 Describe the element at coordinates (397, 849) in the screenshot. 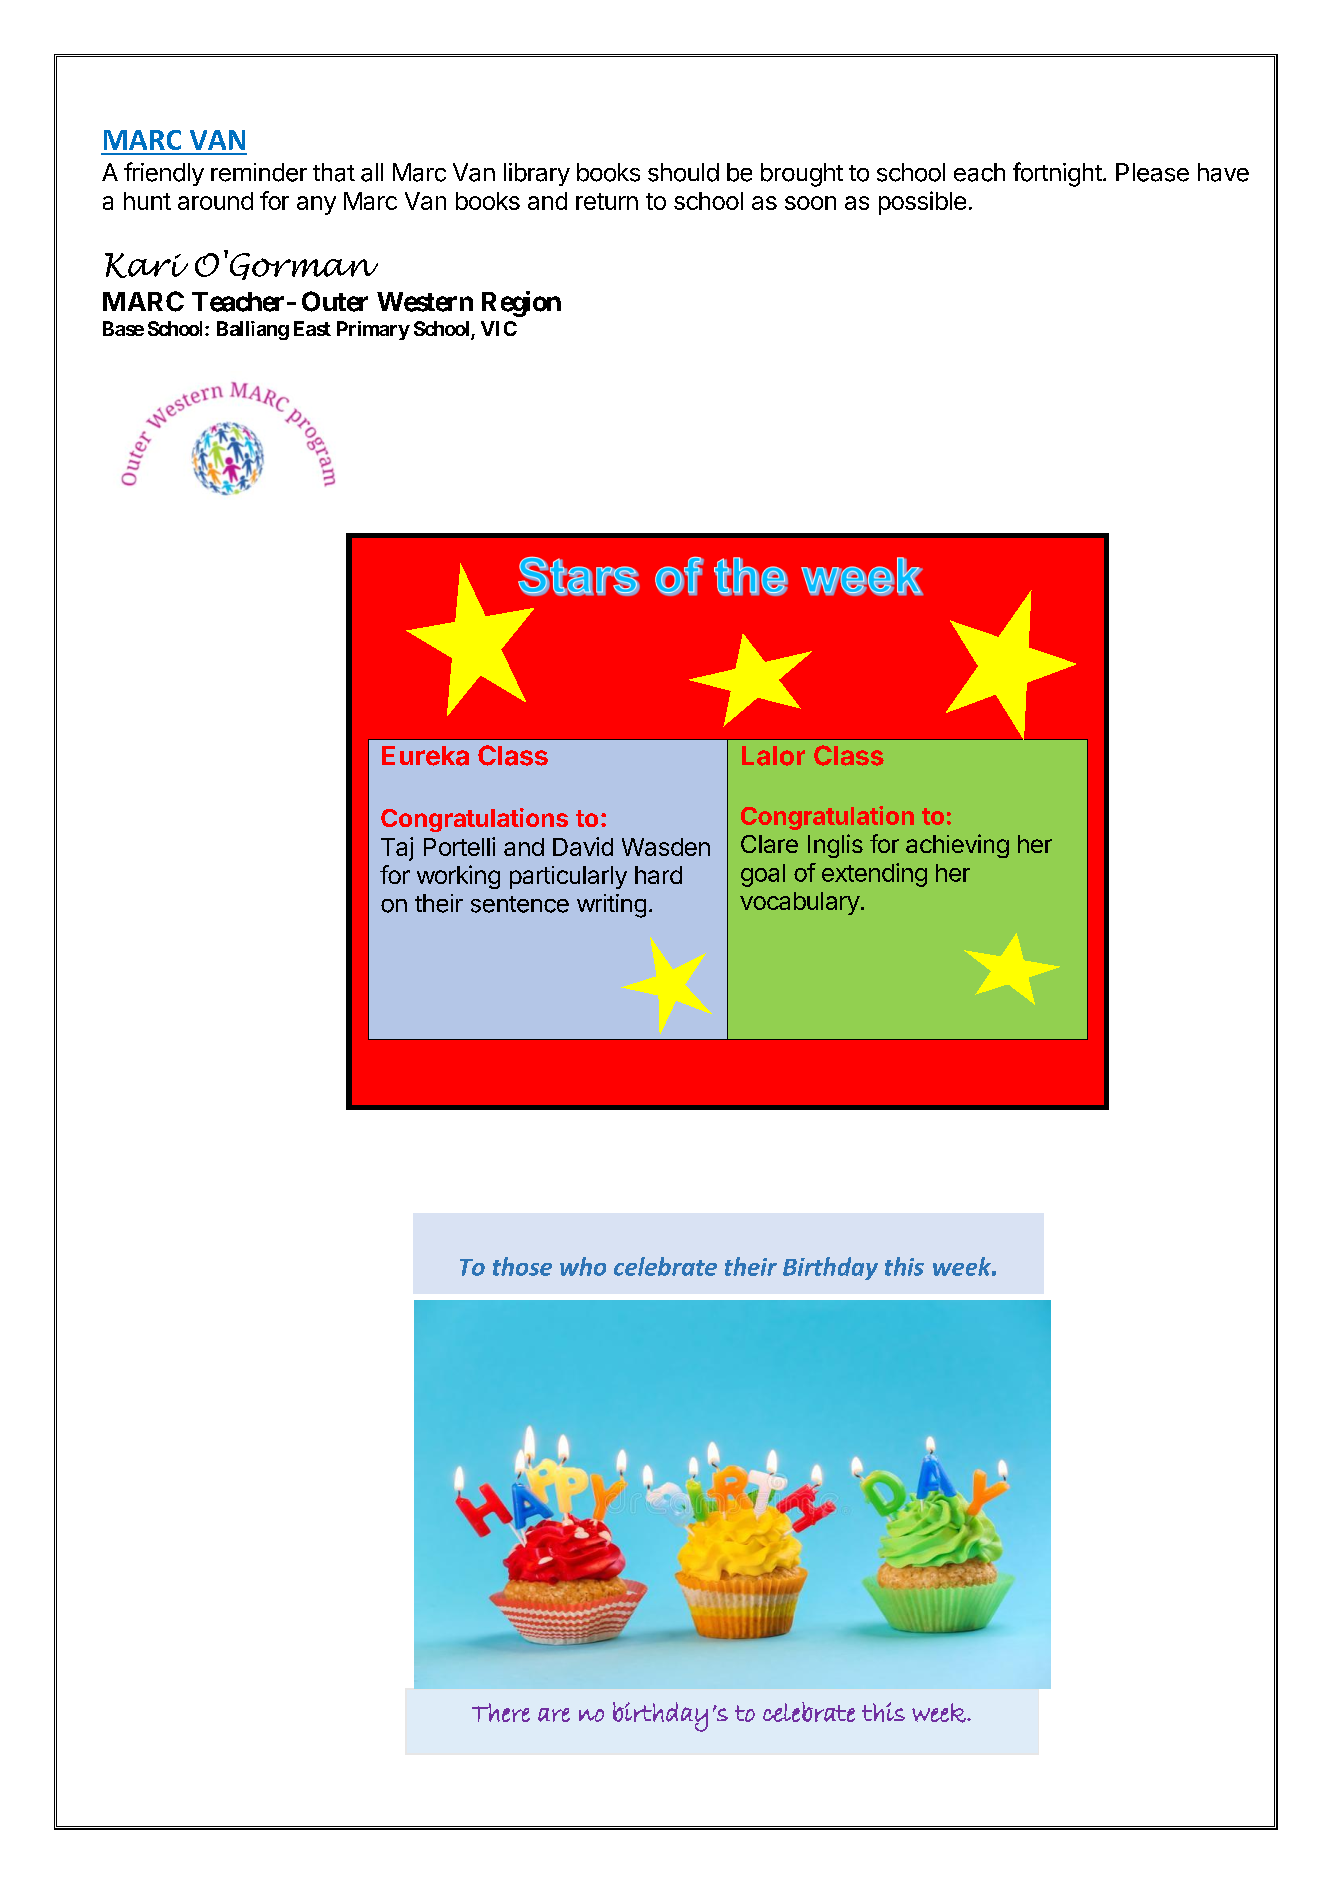

I see `Taj` at that location.
